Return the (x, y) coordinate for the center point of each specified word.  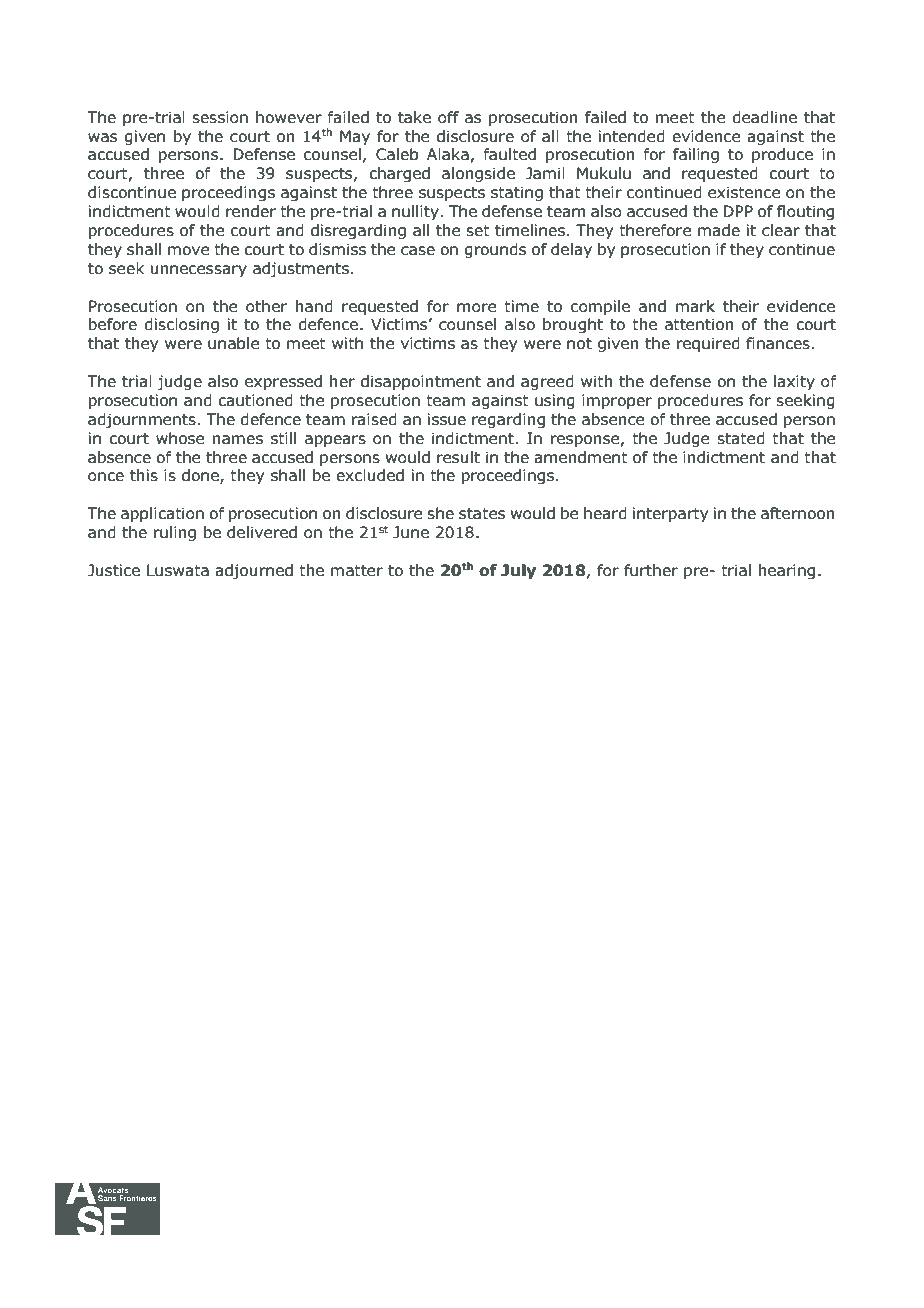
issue (447, 419)
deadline (764, 117)
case (418, 251)
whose (180, 438)
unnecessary (199, 271)
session (220, 117)
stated (741, 438)
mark (695, 306)
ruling (175, 533)
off (448, 117)
